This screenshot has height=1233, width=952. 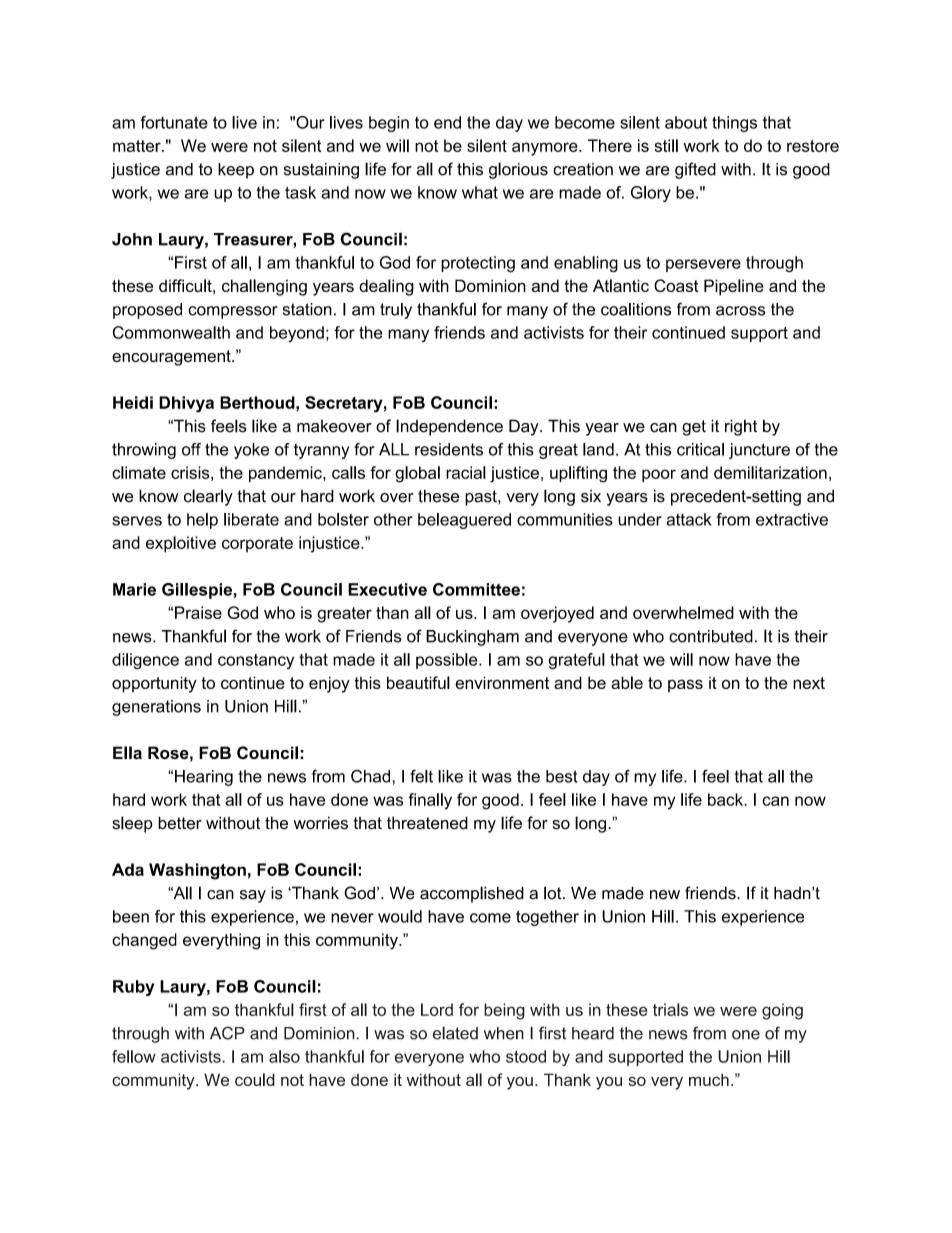 I want to click on much, so click(x=709, y=1079).
